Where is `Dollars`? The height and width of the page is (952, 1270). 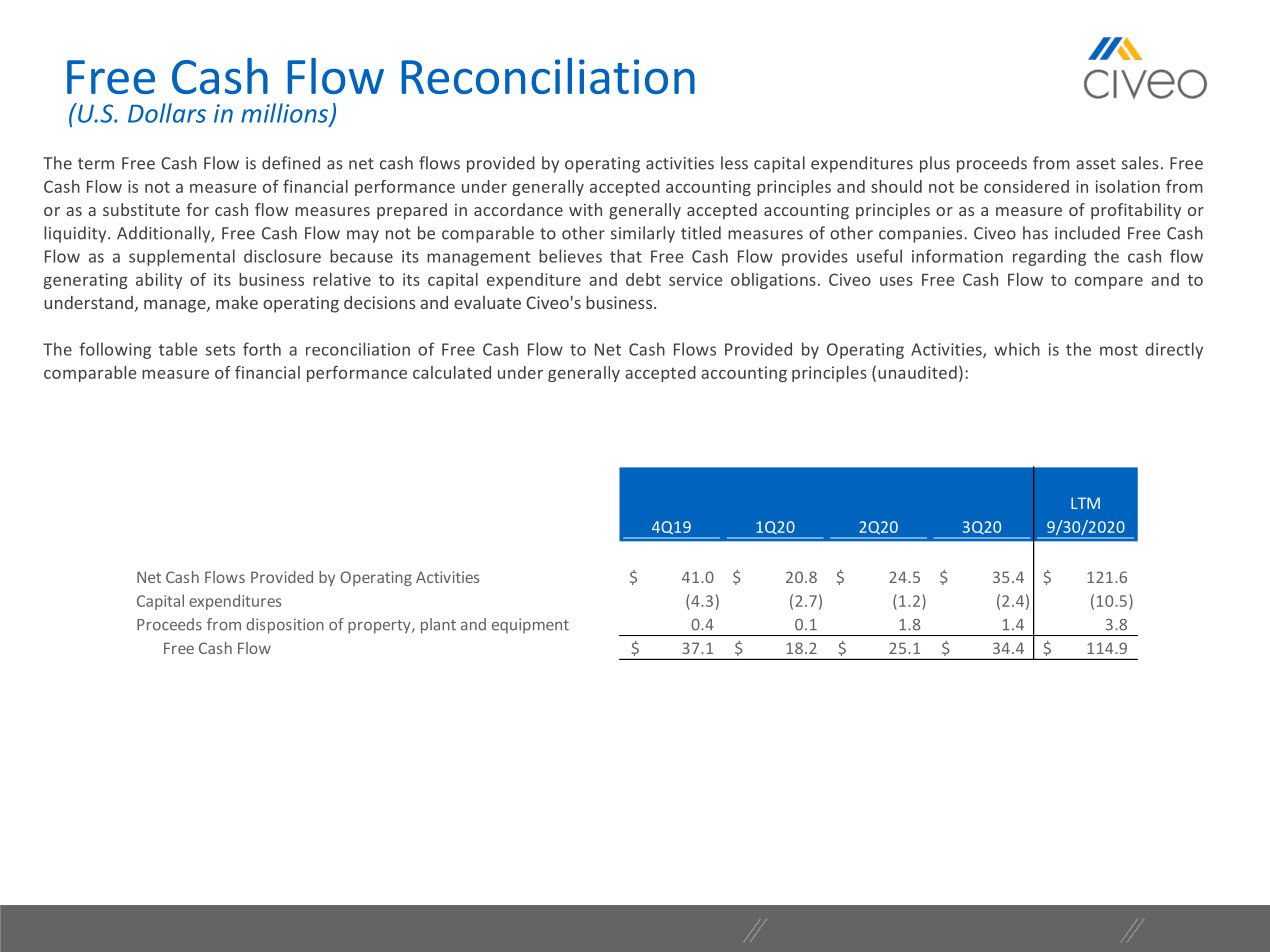
Dollars is located at coordinates (167, 113).
